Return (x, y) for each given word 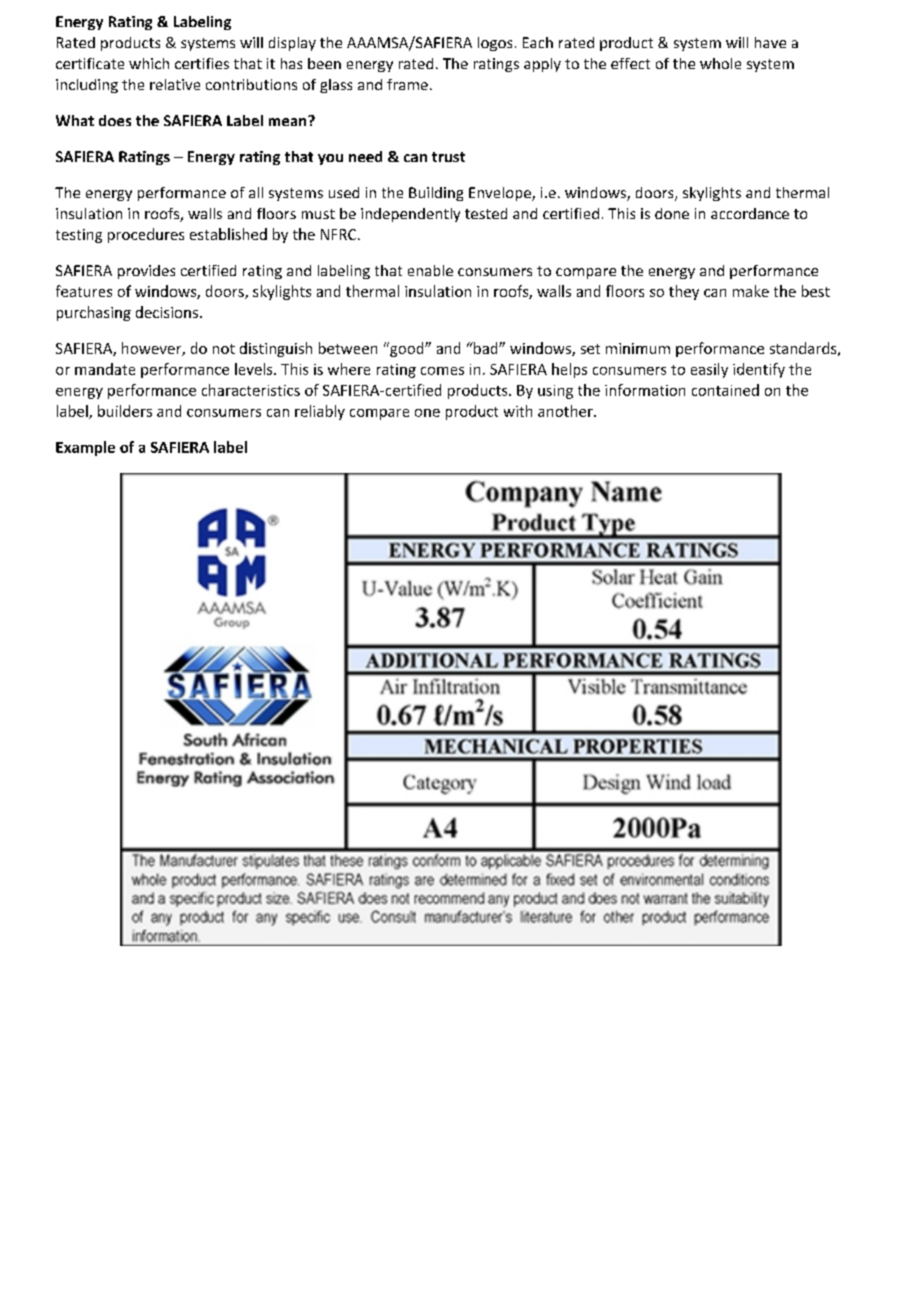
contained (725, 390)
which (149, 63)
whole (720, 63)
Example (85, 448)
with (518, 411)
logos (495, 44)
